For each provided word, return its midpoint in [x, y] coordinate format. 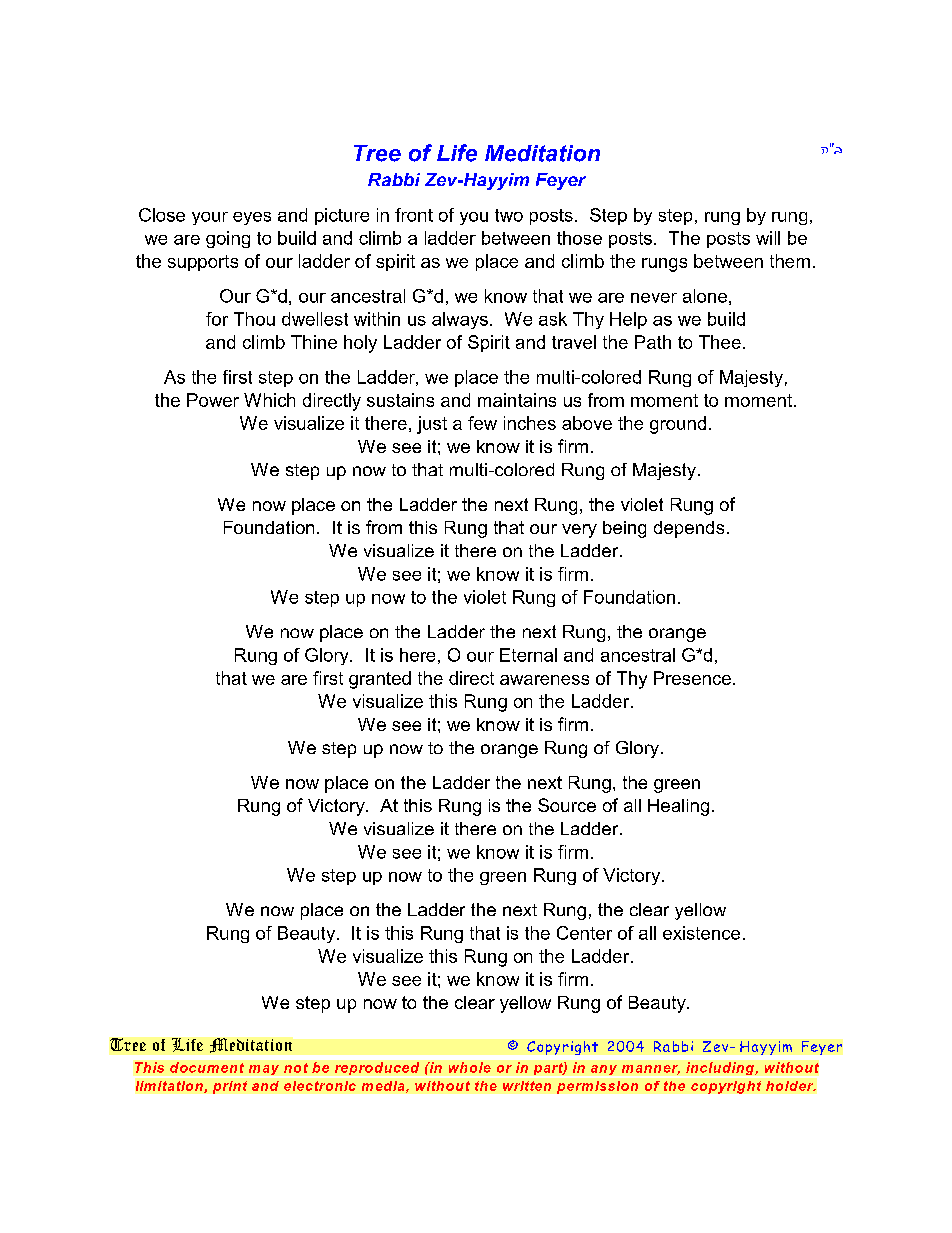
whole [470, 1067]
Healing [678, 807]
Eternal [528, 655]
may [264, 1070]
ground [678, 425]
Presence [692, 678]
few [482, 423]
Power [213, 400]
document [207, 1067]
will [768, 238]
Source [567, 805]
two [509, 215]
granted [380, 680]
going [228, 239]
